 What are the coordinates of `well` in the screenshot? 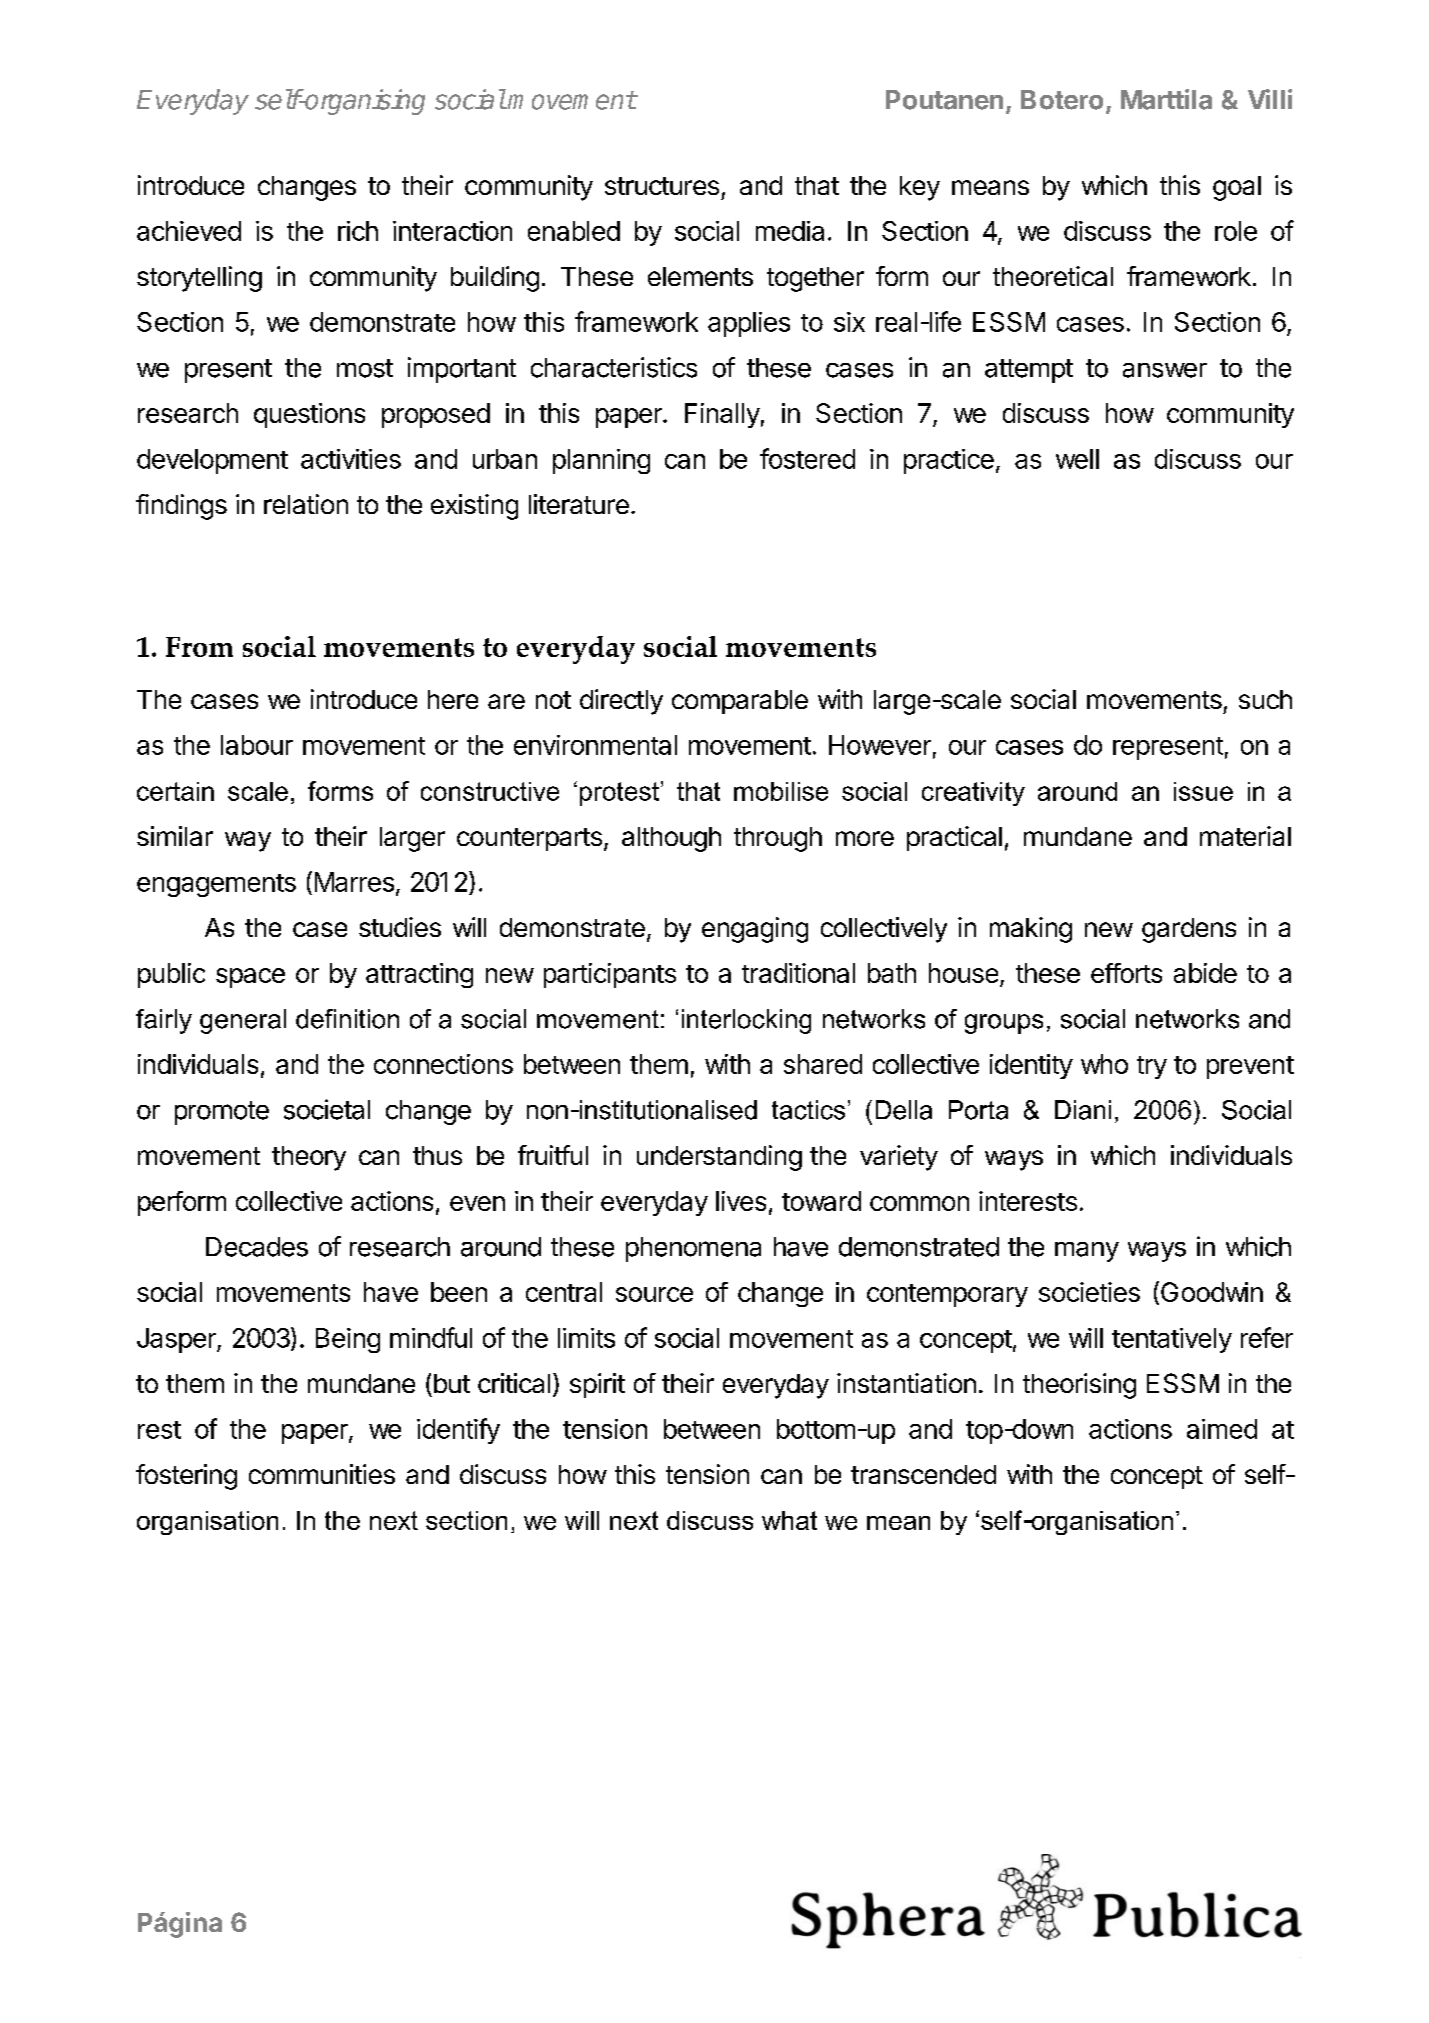 It's located at (1077, 459).
